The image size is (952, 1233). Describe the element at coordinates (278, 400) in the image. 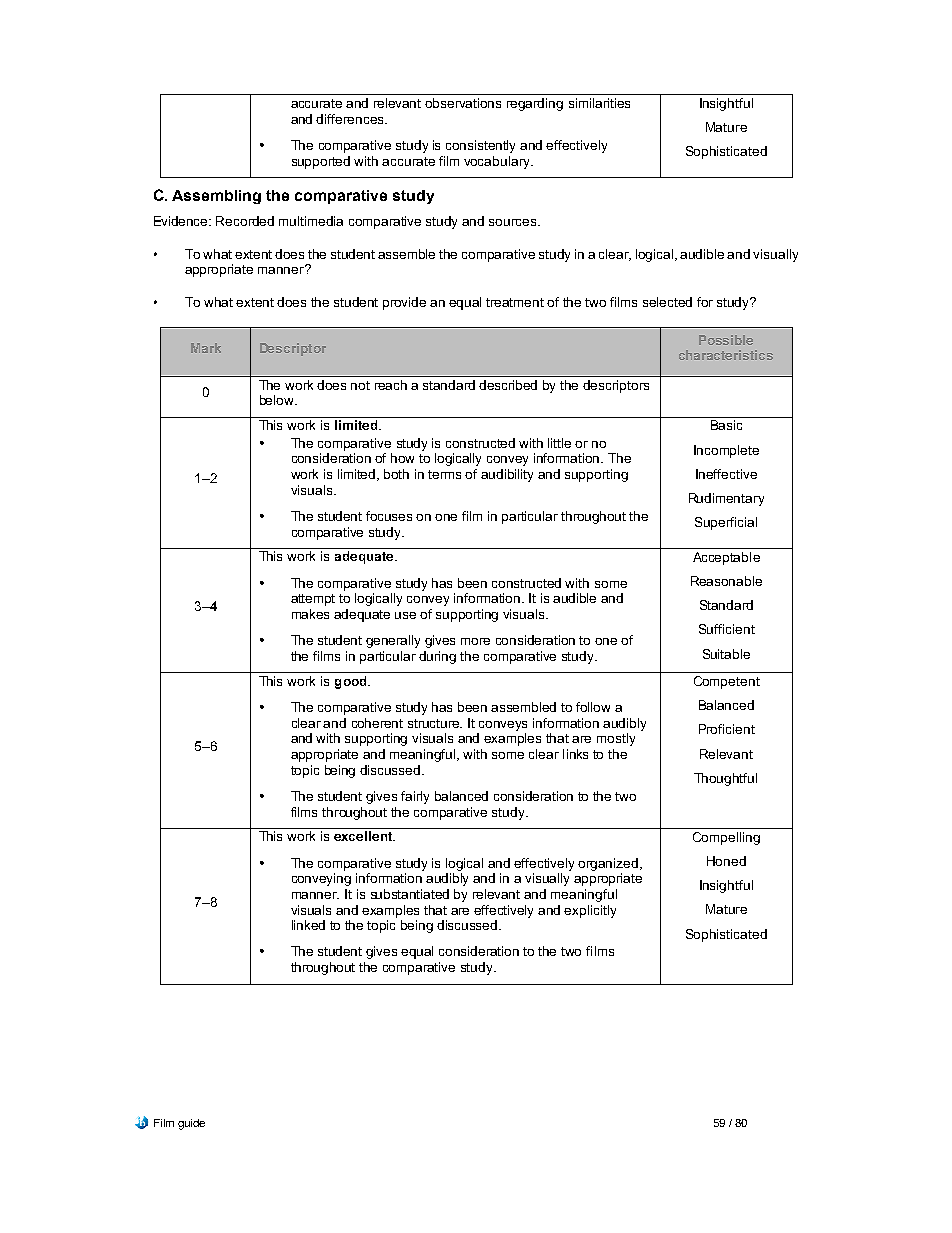

I see `below` at that location.
